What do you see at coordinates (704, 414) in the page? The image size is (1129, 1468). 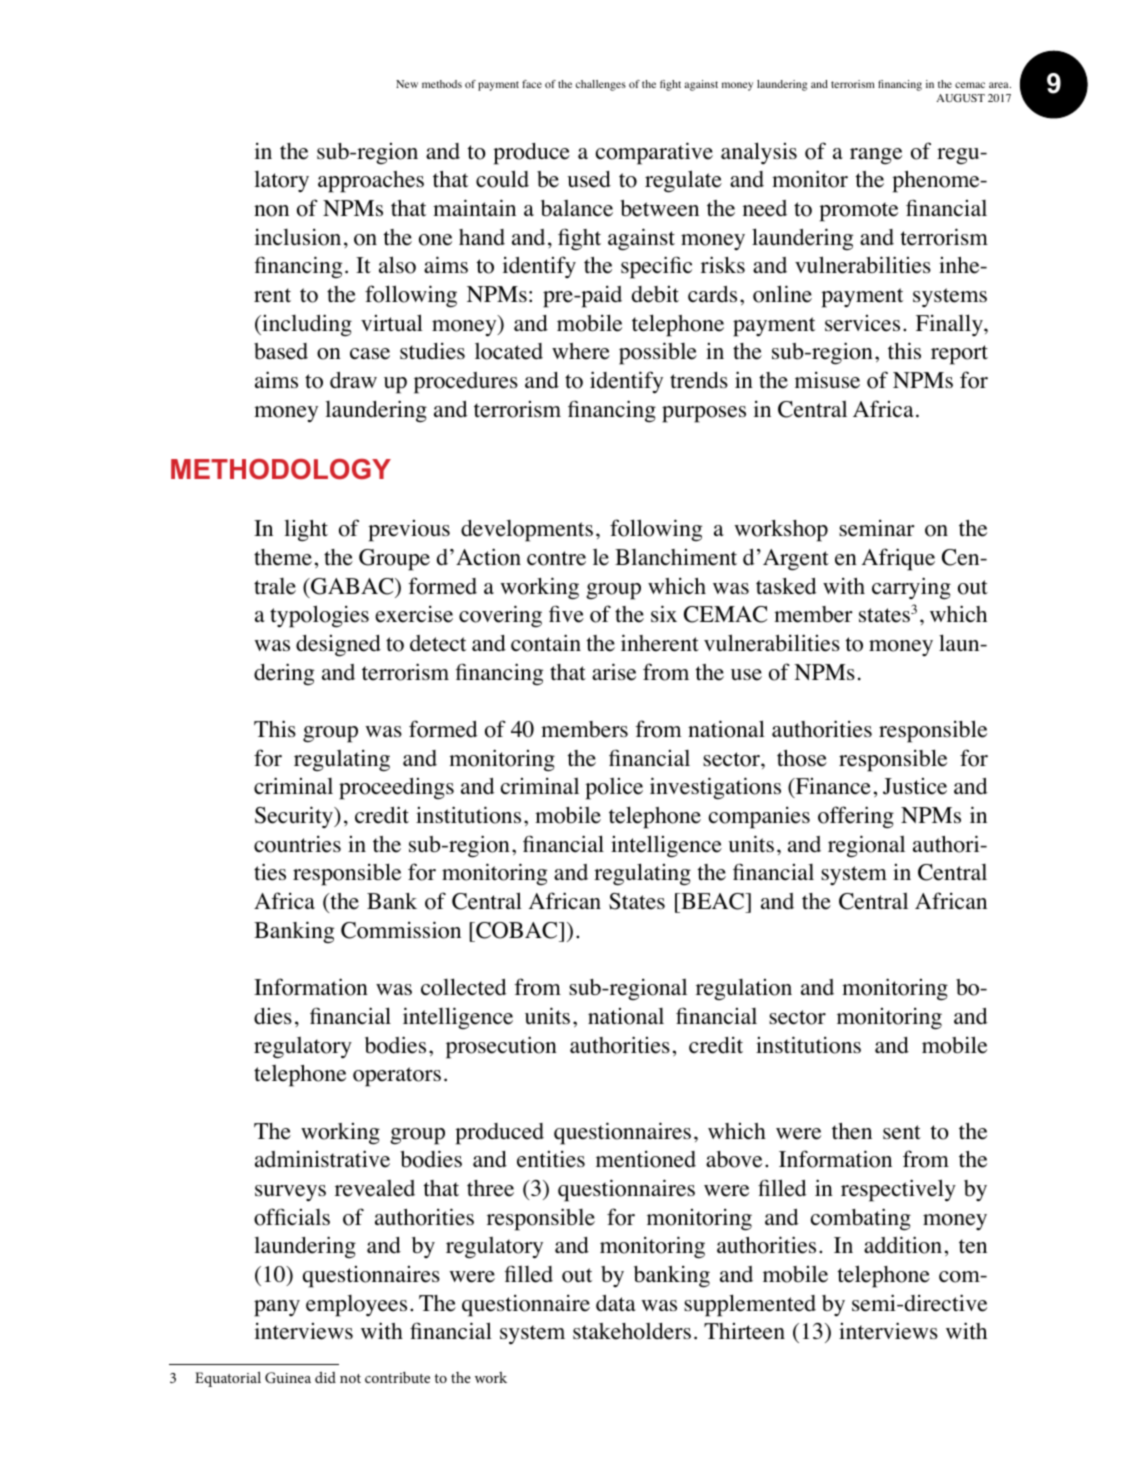 I see `purposes` at bounding box center [704, 414].
